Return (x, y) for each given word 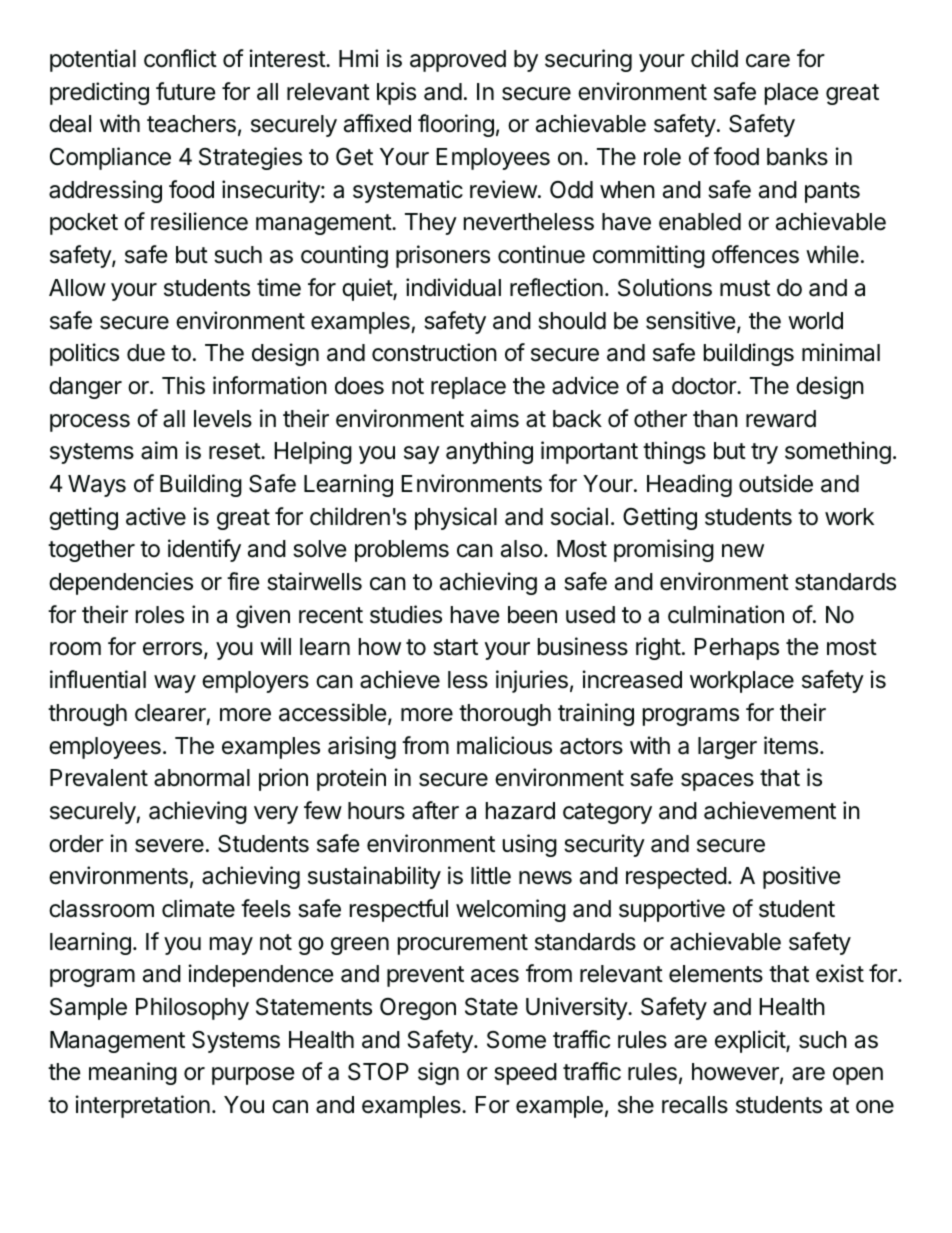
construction (434, 352)
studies (406, 614)
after (435, 810)
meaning (133, 1073)
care (768, 61)
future (185, 91)
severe (169, 846)
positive (801, 877)
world (815, 321)
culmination (726, 614)
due (146, 353)
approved (458, 61)
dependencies (121, 583)
